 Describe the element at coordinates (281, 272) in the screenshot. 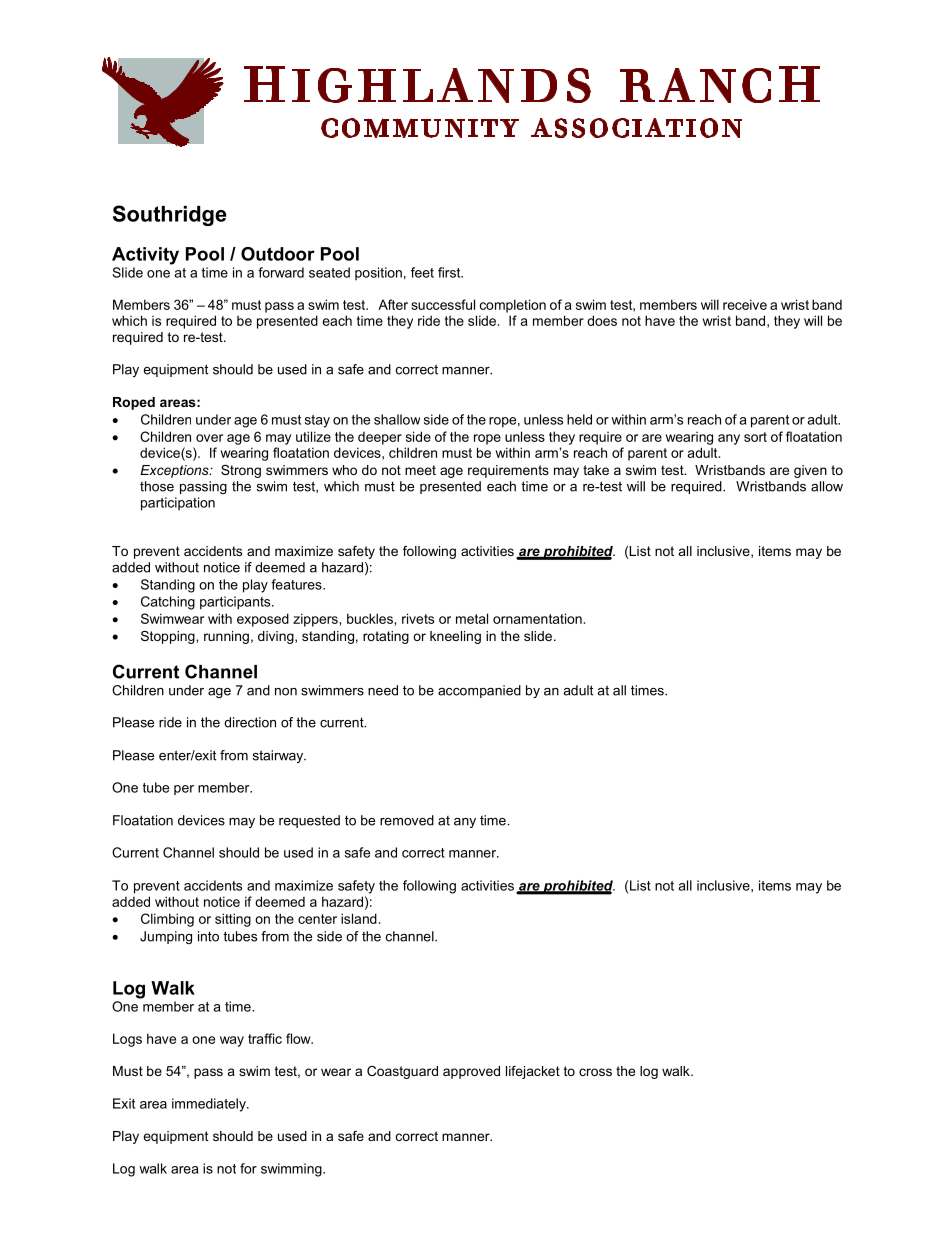

I see `forward` at that location.
